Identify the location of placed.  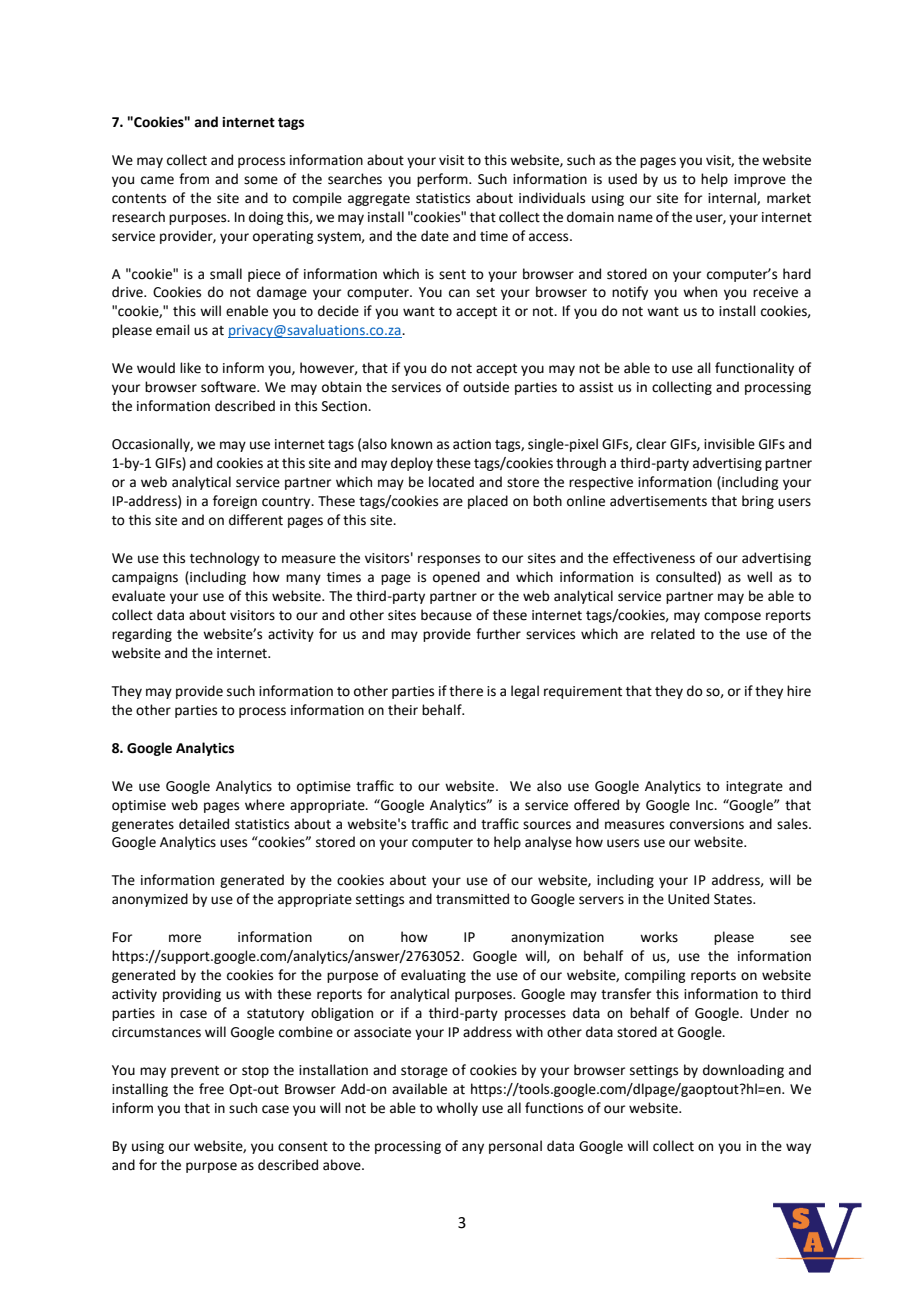
(488, 502).
